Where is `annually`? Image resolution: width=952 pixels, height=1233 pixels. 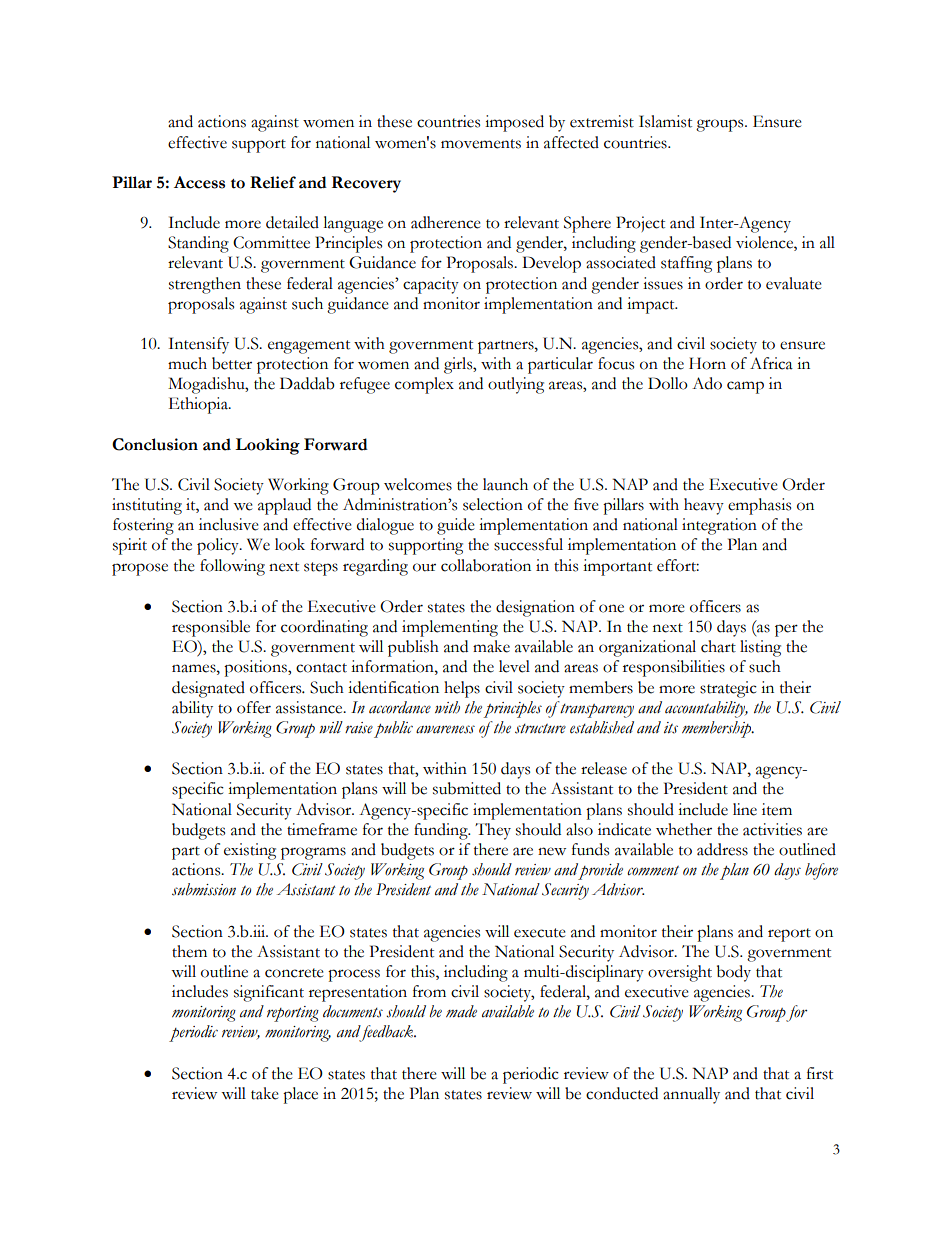
annually is located at coordinates (691, 1095).
